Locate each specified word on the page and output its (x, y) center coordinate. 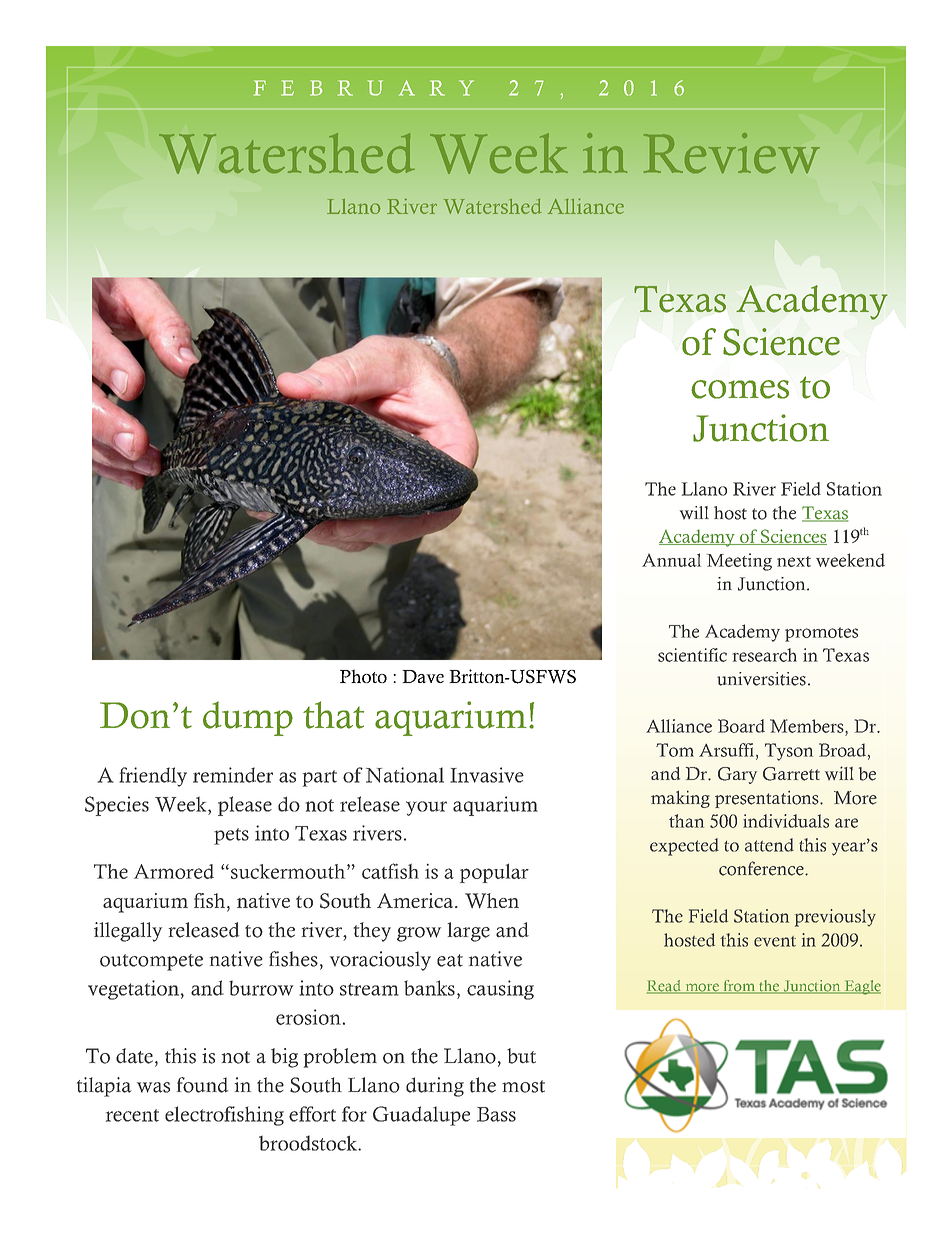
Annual (671, 560)
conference (762, 868)
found (202, 1085)
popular (494, 873)
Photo (363, 676)
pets (231, 836)
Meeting (739, 562)
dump (248, 718)
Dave (423, 676)
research (764, 655)
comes (740, 389)
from (739, 987)
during (435, 1087)
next (794, 561)
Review (732, 153)
